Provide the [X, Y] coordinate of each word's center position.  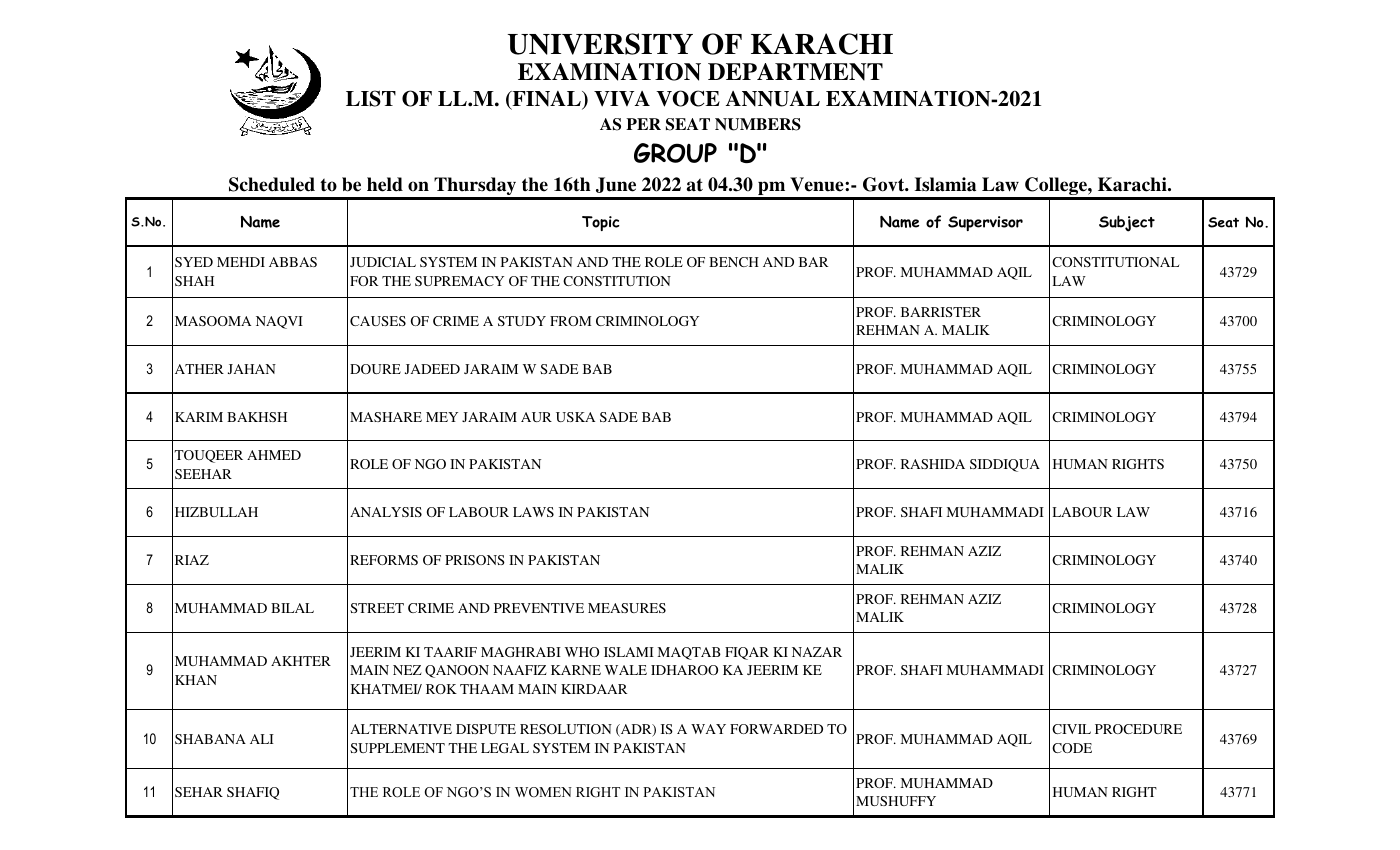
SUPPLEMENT [397, 748]
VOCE [688, 98]
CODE [1072, 748]
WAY [708, 729]
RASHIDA [933, 464]
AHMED [274, 455]
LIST [371, 98]
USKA [575, 417]
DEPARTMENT [795, 72]
